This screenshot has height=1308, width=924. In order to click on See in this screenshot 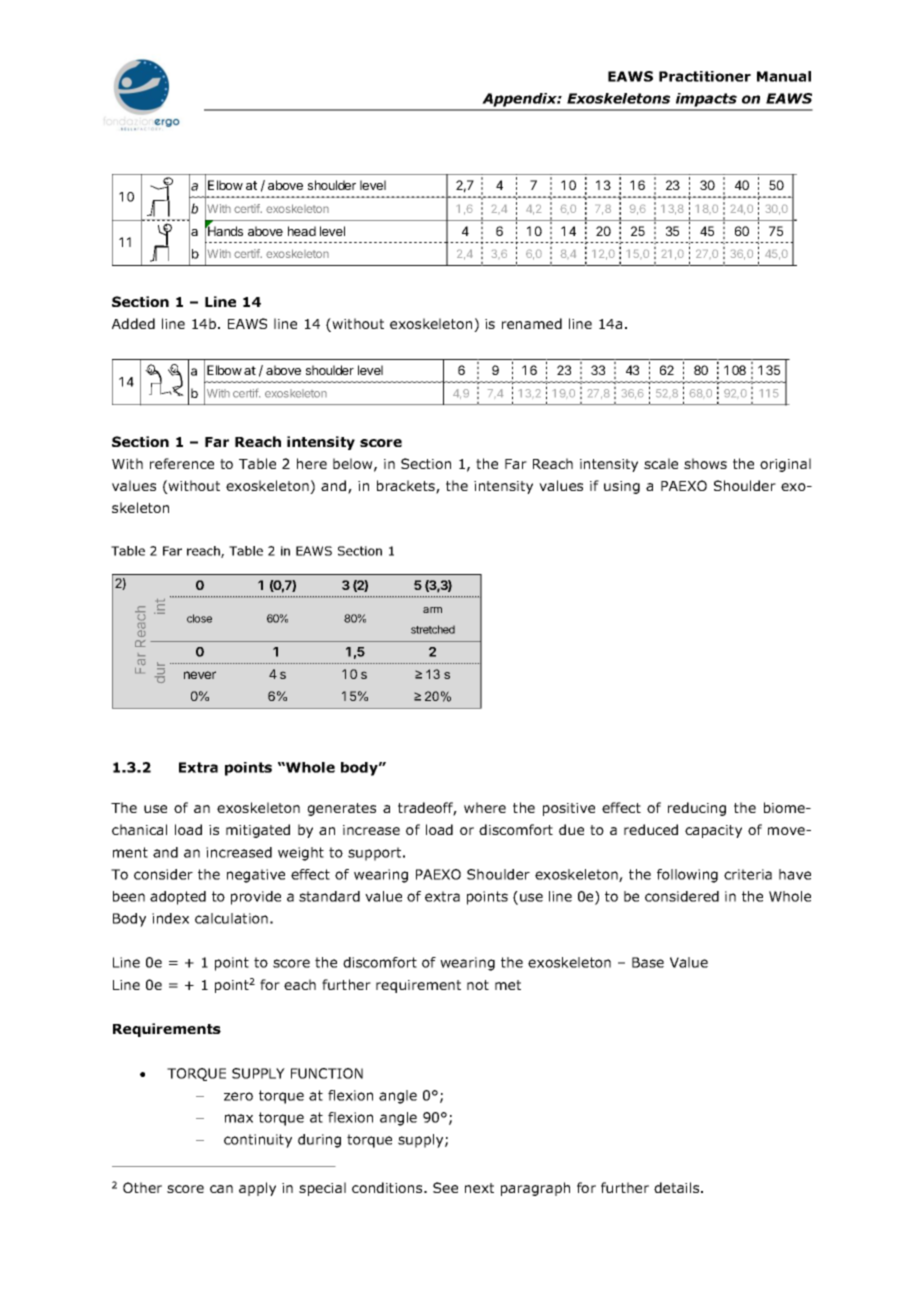, I will do `click(445, 1187)`.
